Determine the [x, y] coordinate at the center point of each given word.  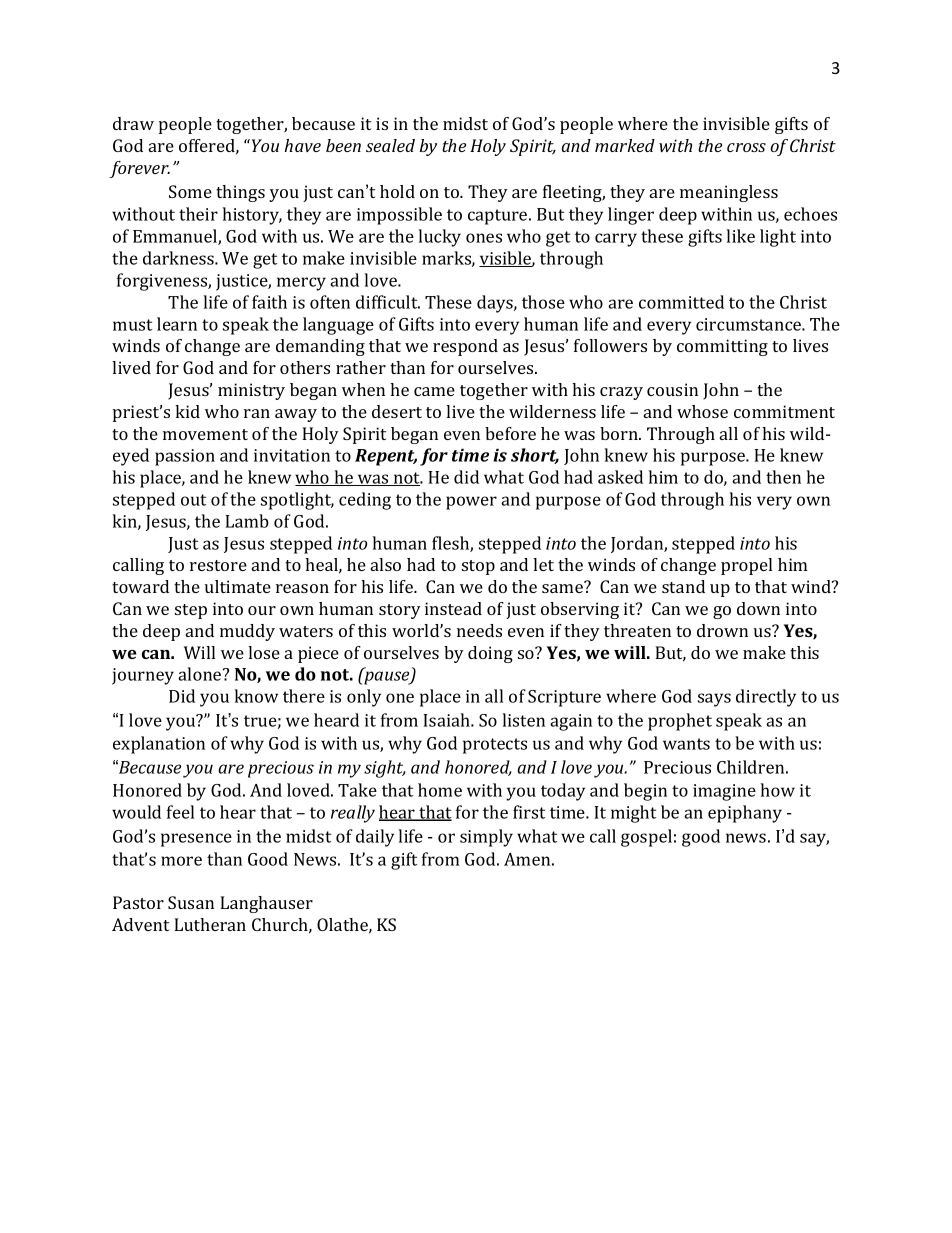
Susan [191, 902]
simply [486, 838]
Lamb [247, 521]
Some [190, 191]
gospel [646, 838]
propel [746, 566]
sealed [390, 145]
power [471, 503]
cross [746, 147]
